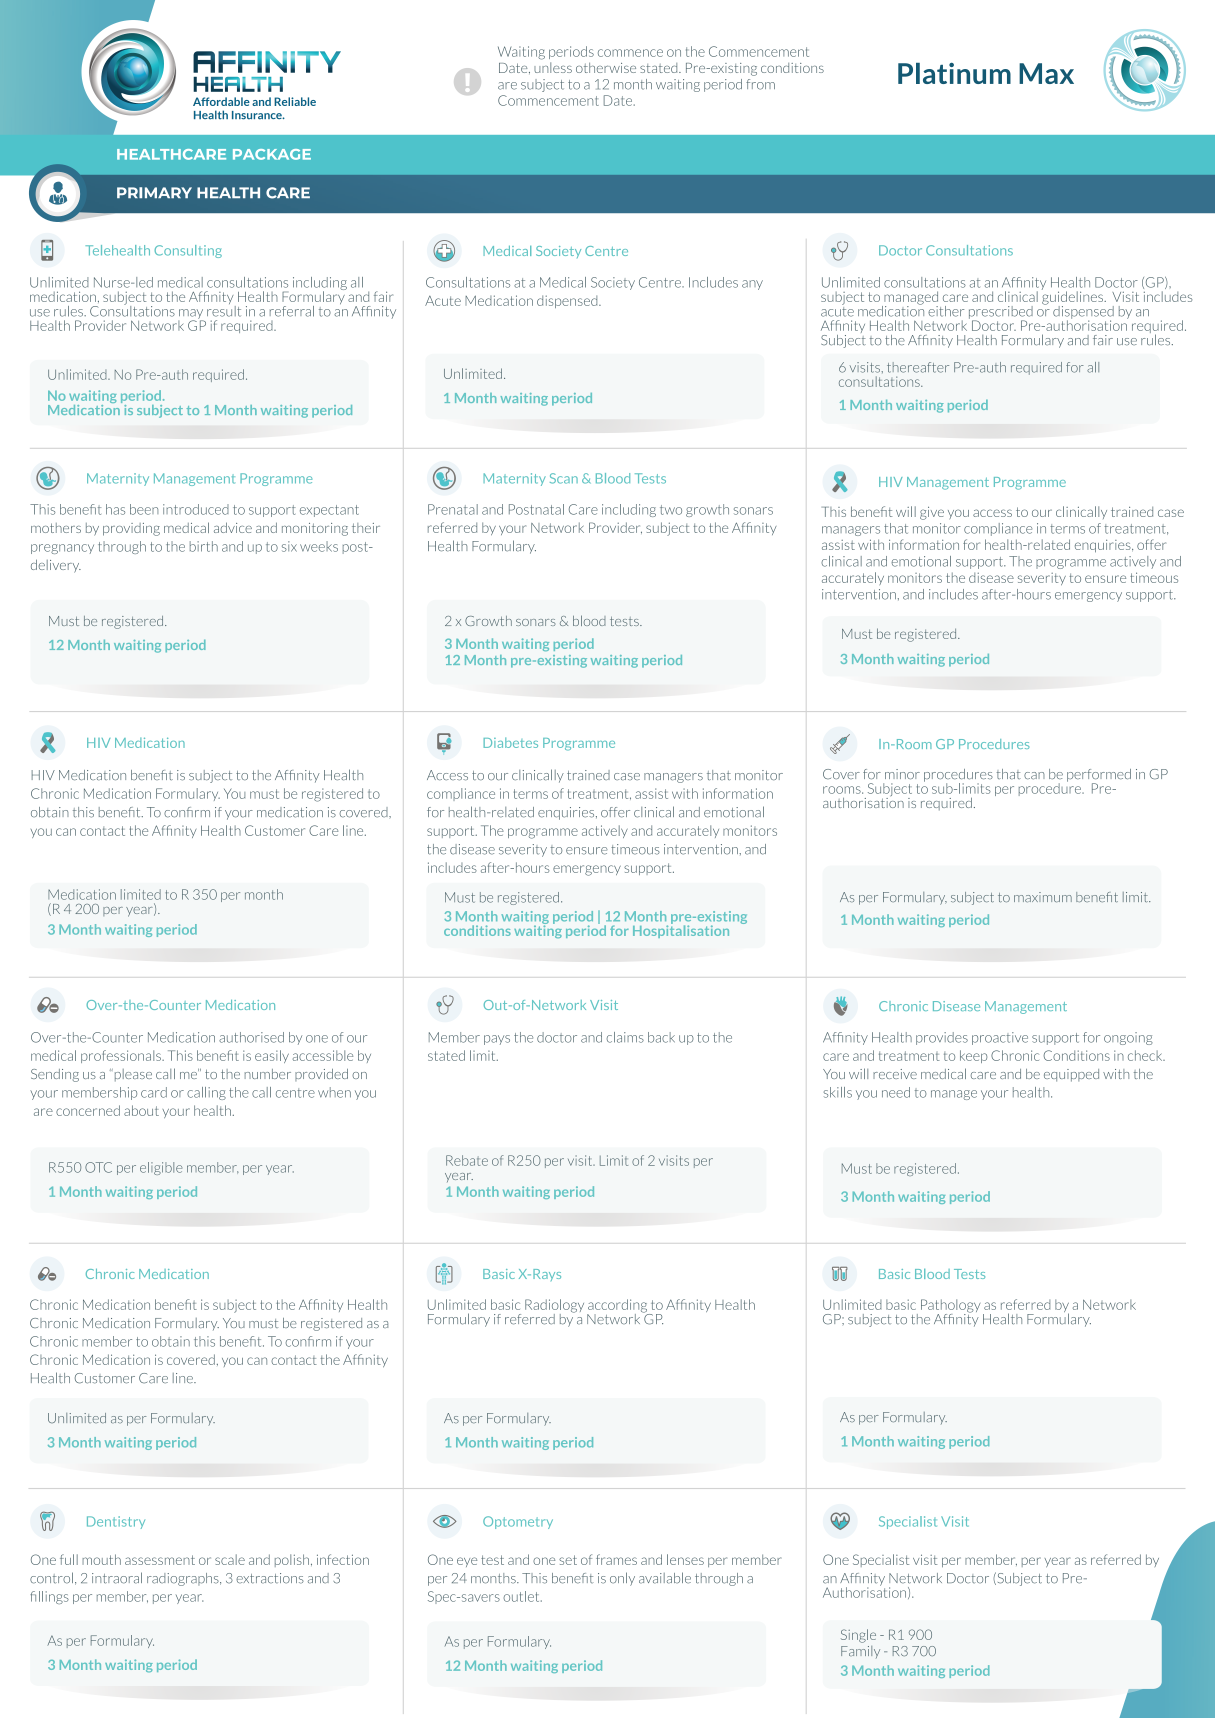  I want to click on give, so click(932, 513).
